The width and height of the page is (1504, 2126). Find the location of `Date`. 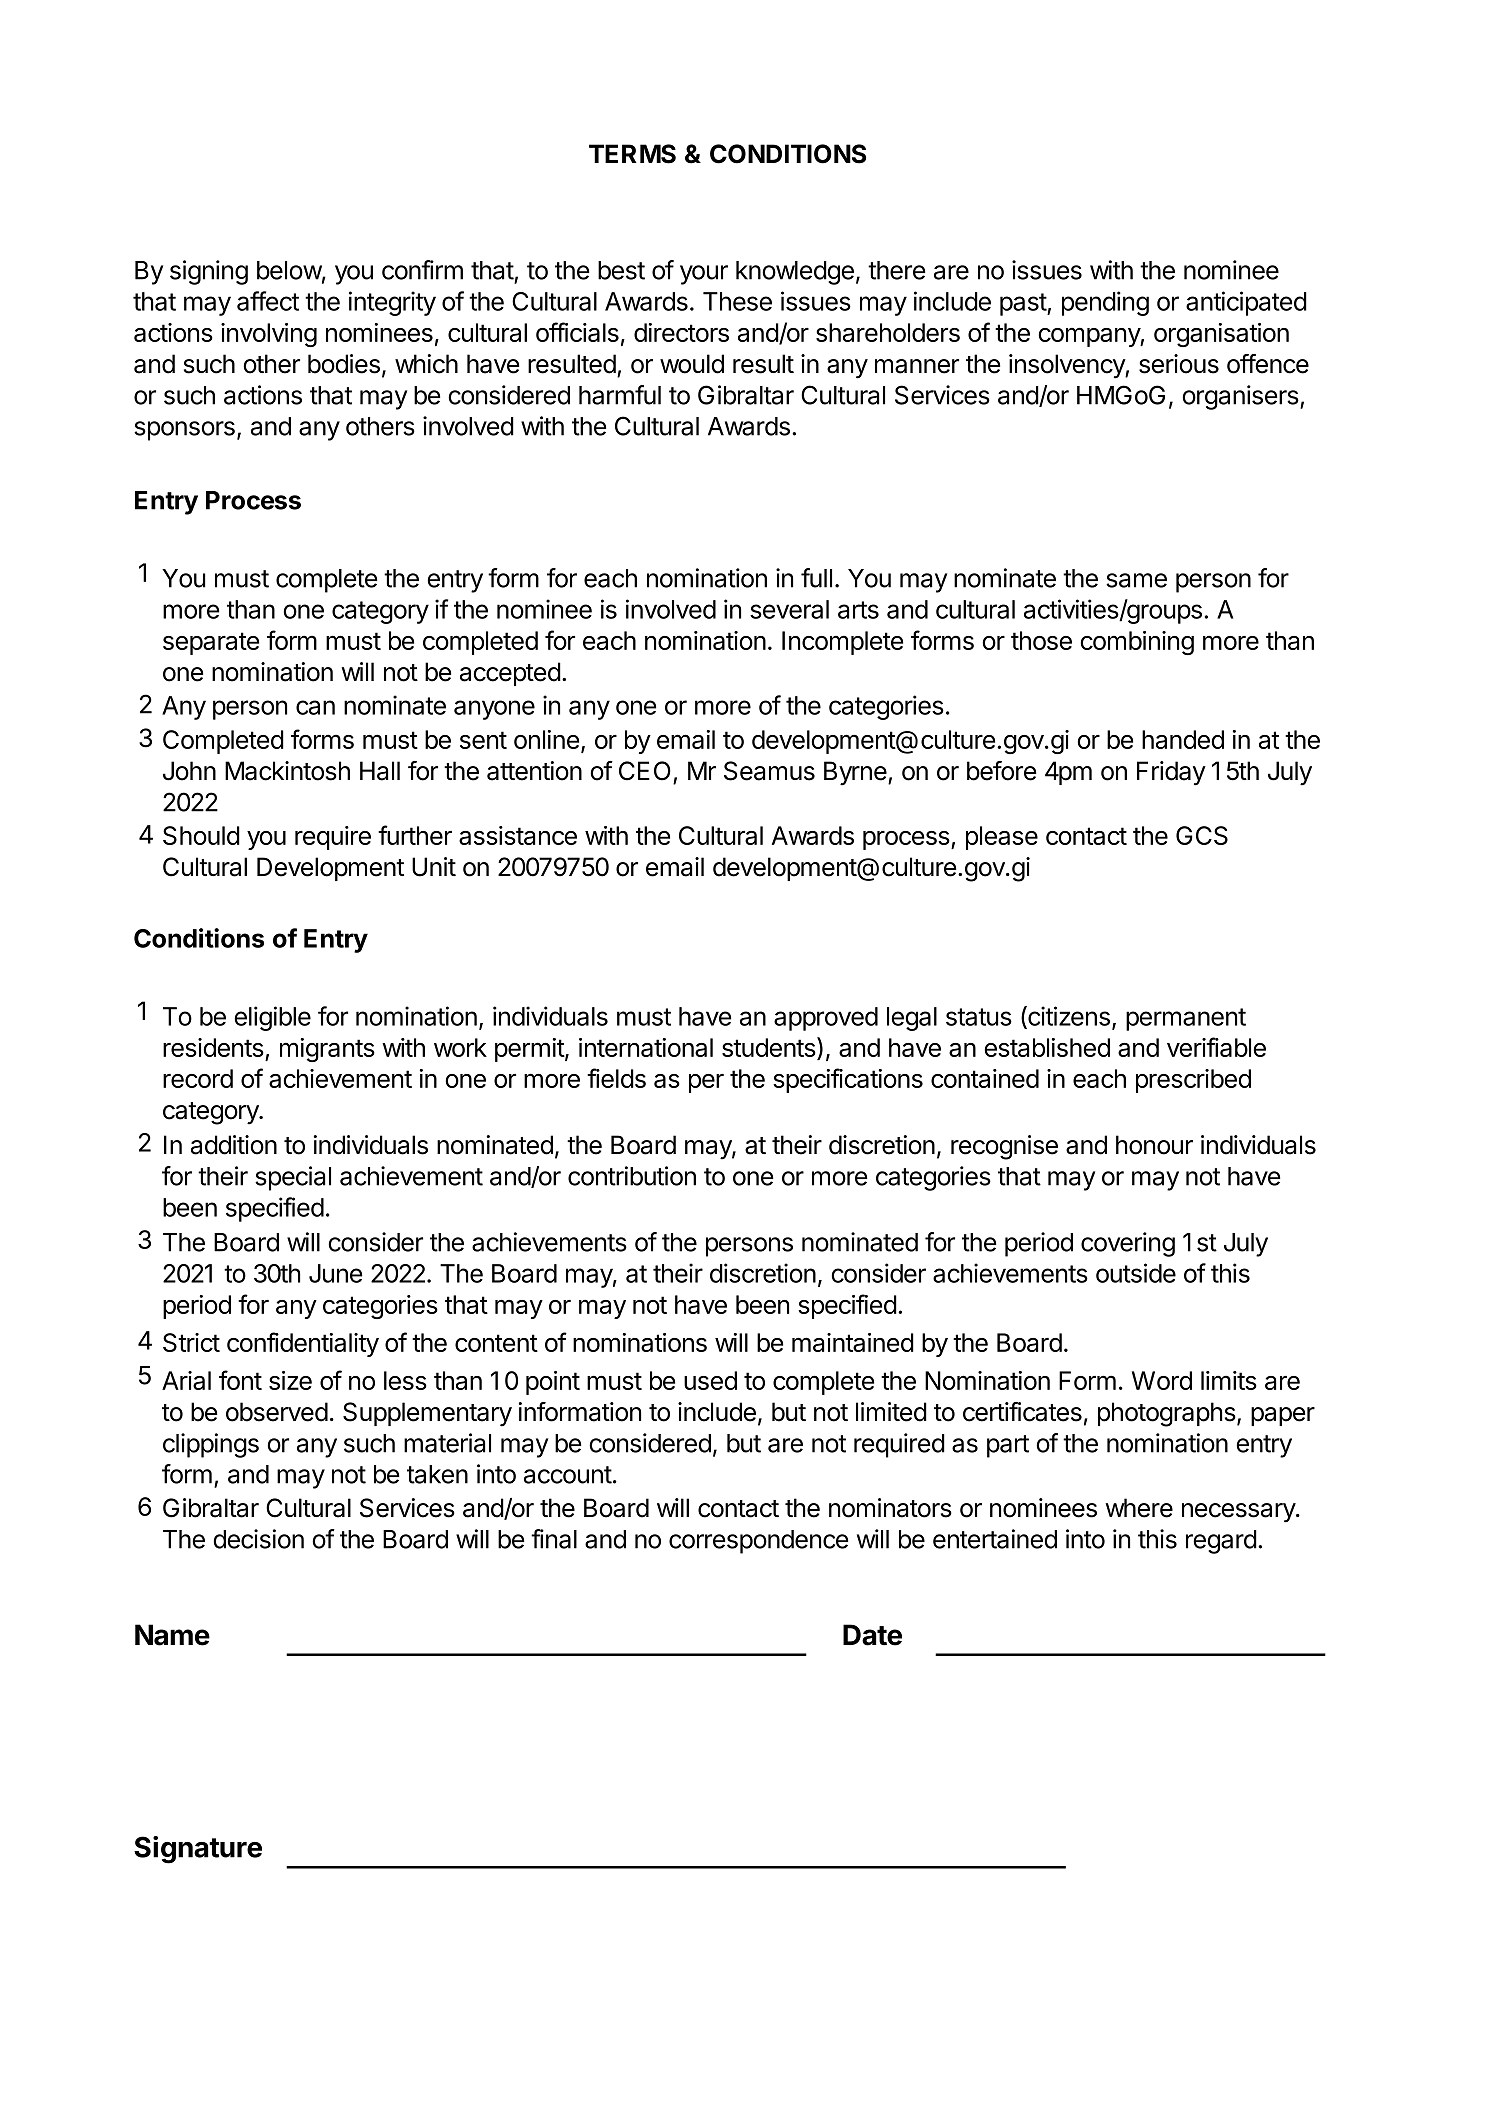

Date is located at coordinates (872, 1635).
